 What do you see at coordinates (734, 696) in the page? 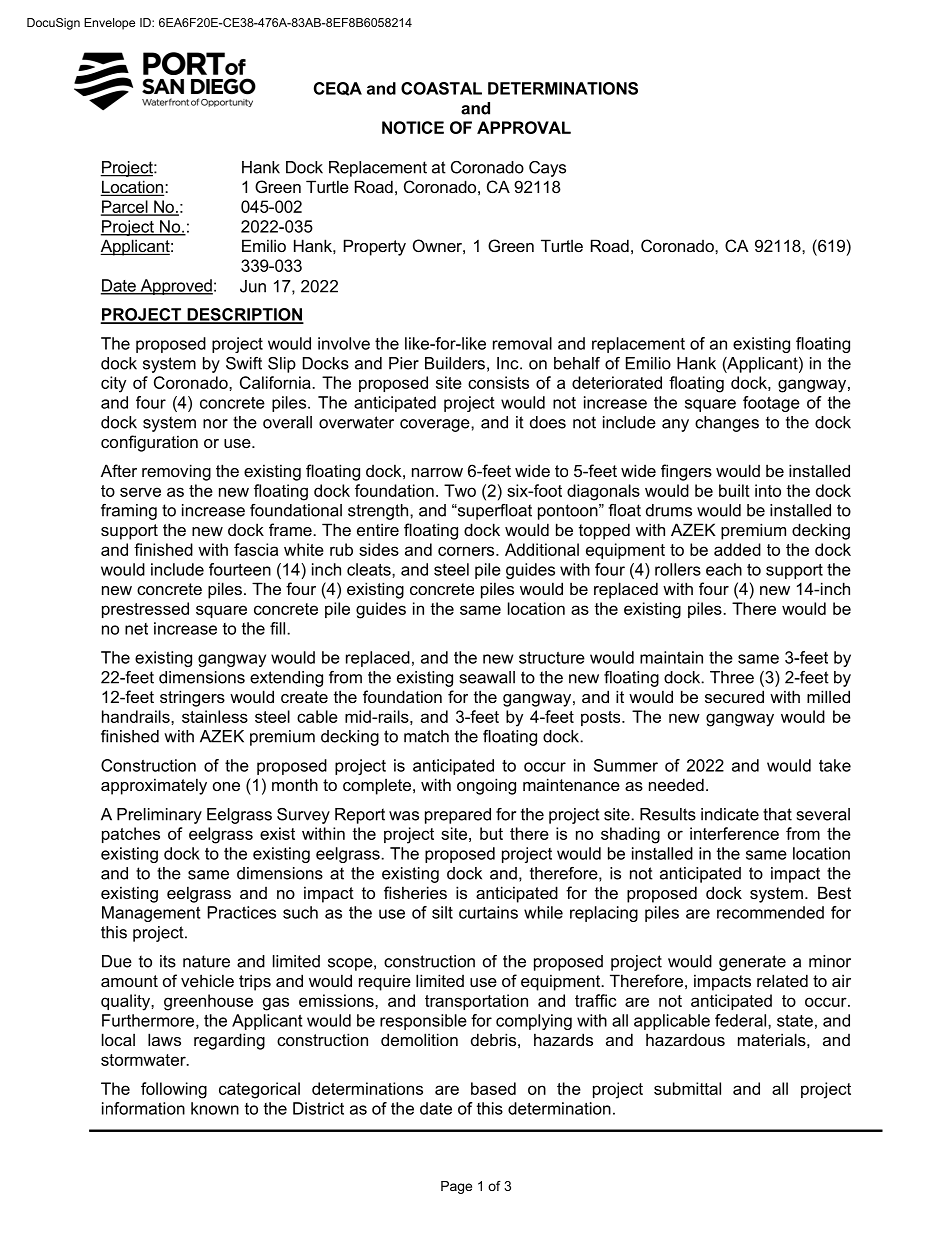
I see `secured` at bounding box center [734, 696].
